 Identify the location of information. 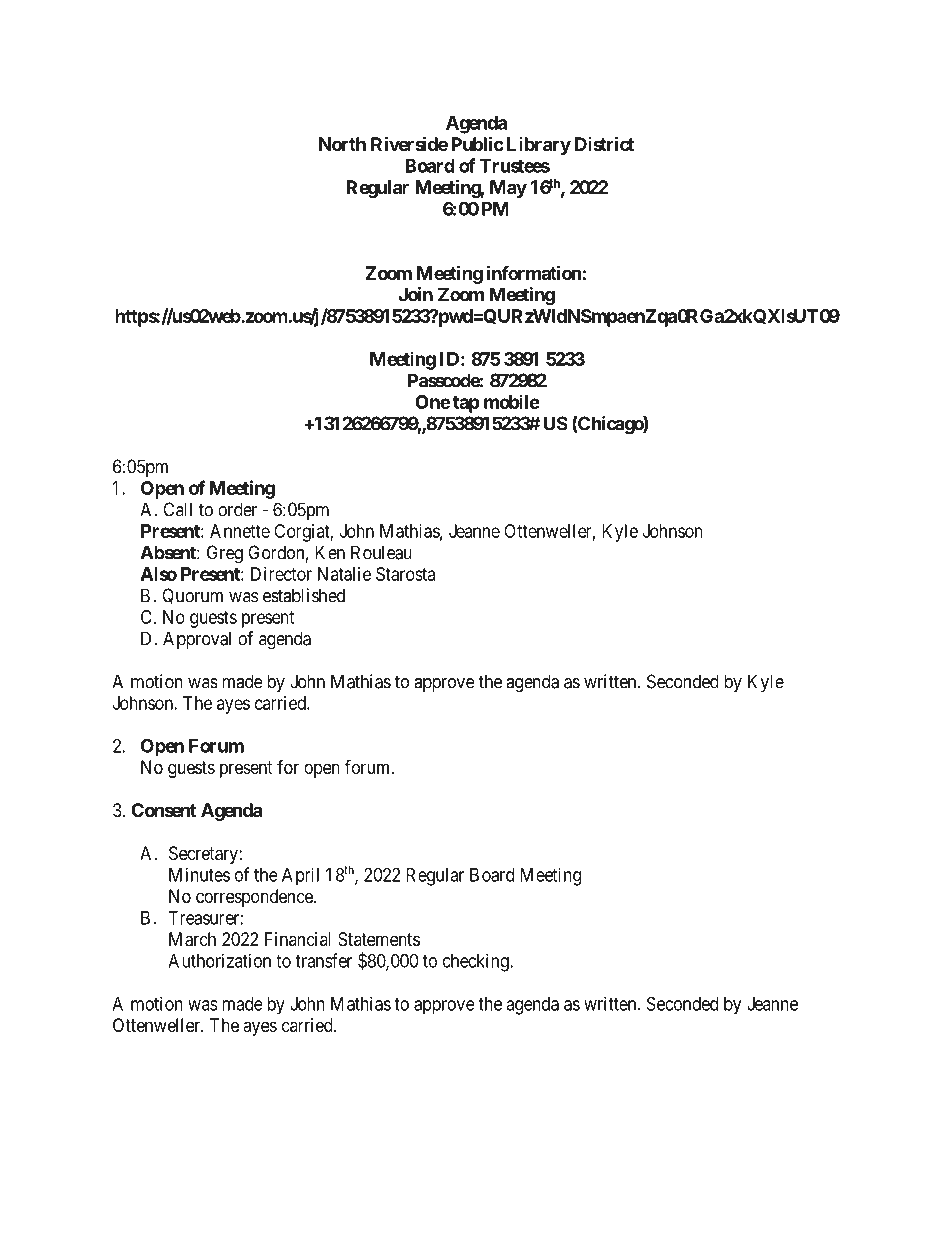
(534, 272).
